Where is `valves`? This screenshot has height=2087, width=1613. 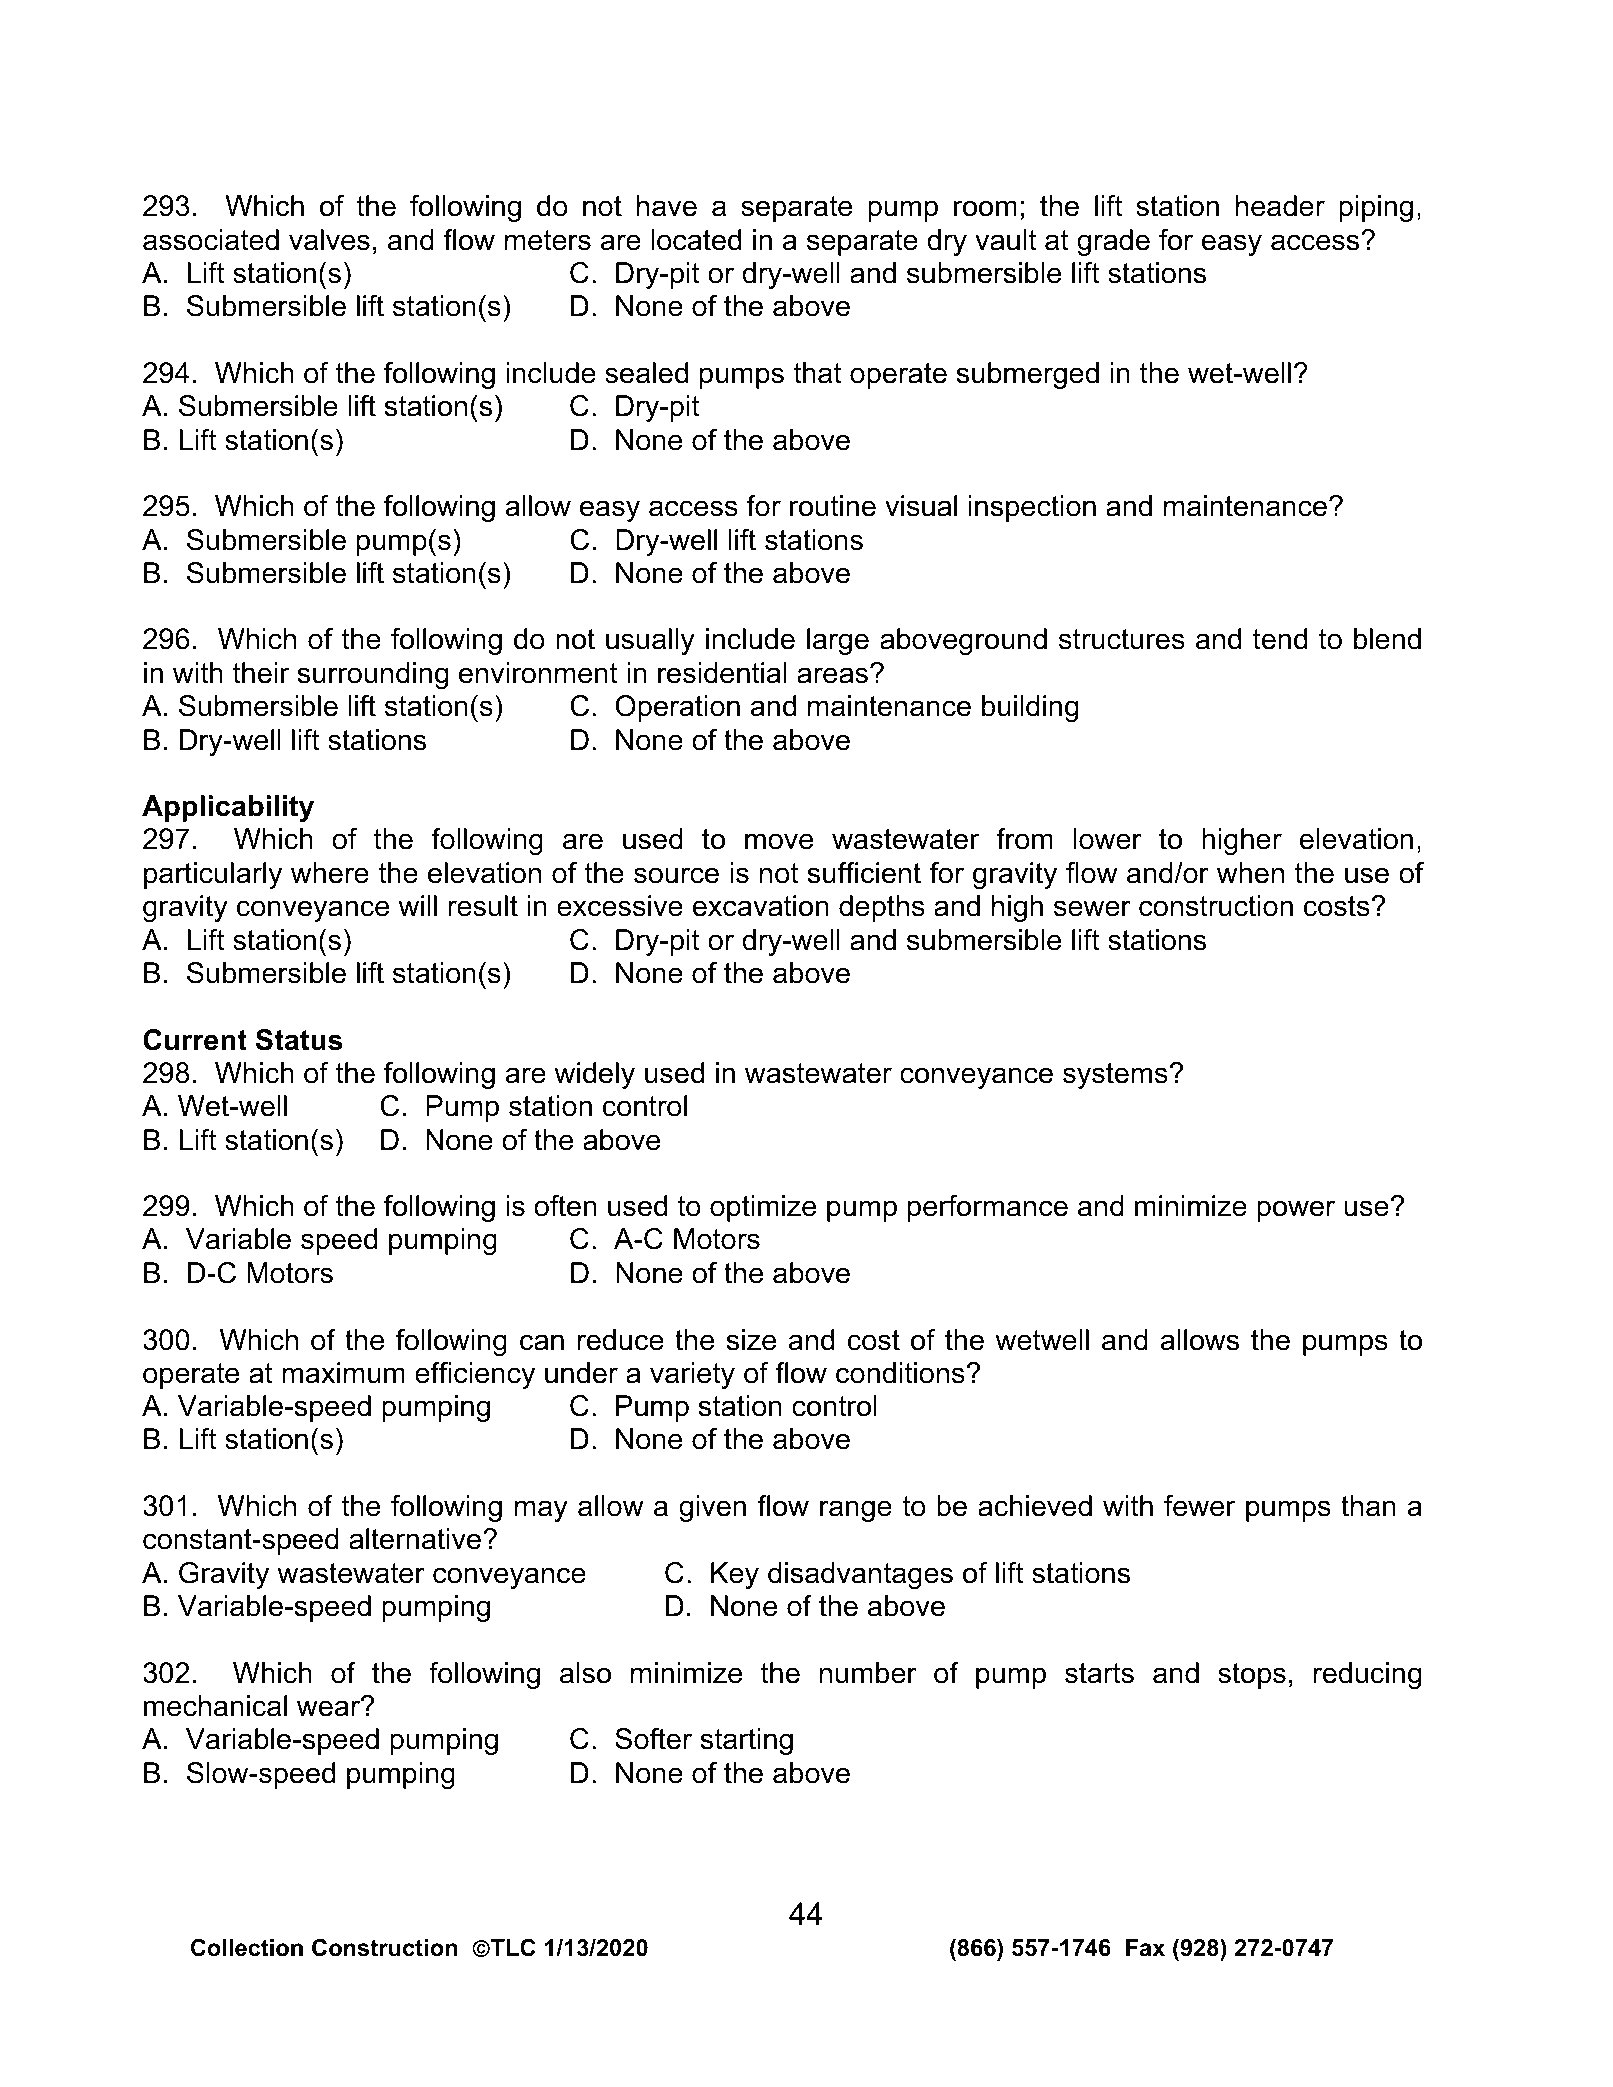
valves is located at coordinates (329, 240).
